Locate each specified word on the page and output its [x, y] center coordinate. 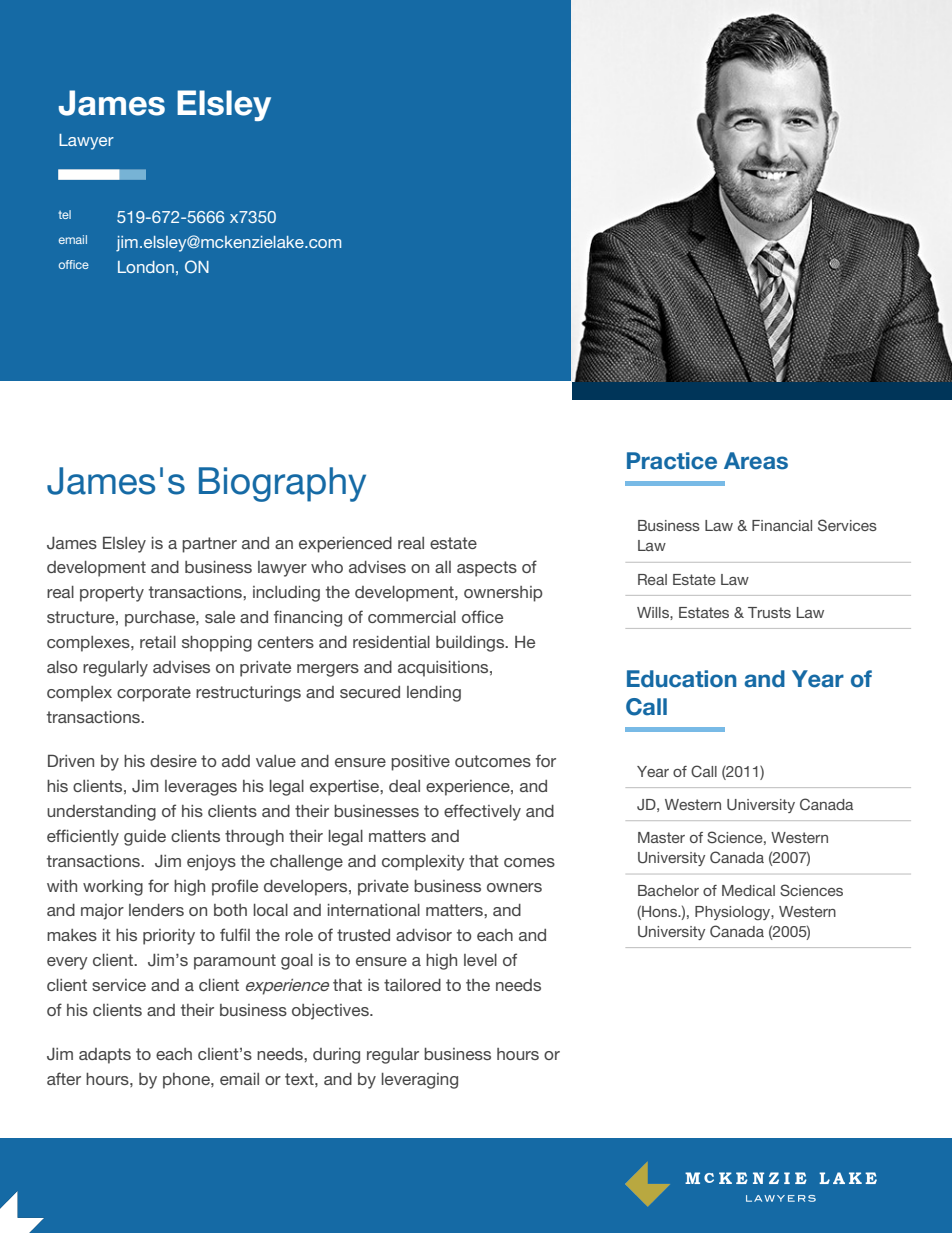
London [146, 267]
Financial [782, 525]
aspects [487, 569]
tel [65, 214]
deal [404, 786]
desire [173, 761]
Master [661, 837]
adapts [105, 1056]
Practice [672, 461]
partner [209, 545]
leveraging [420, 1081]
